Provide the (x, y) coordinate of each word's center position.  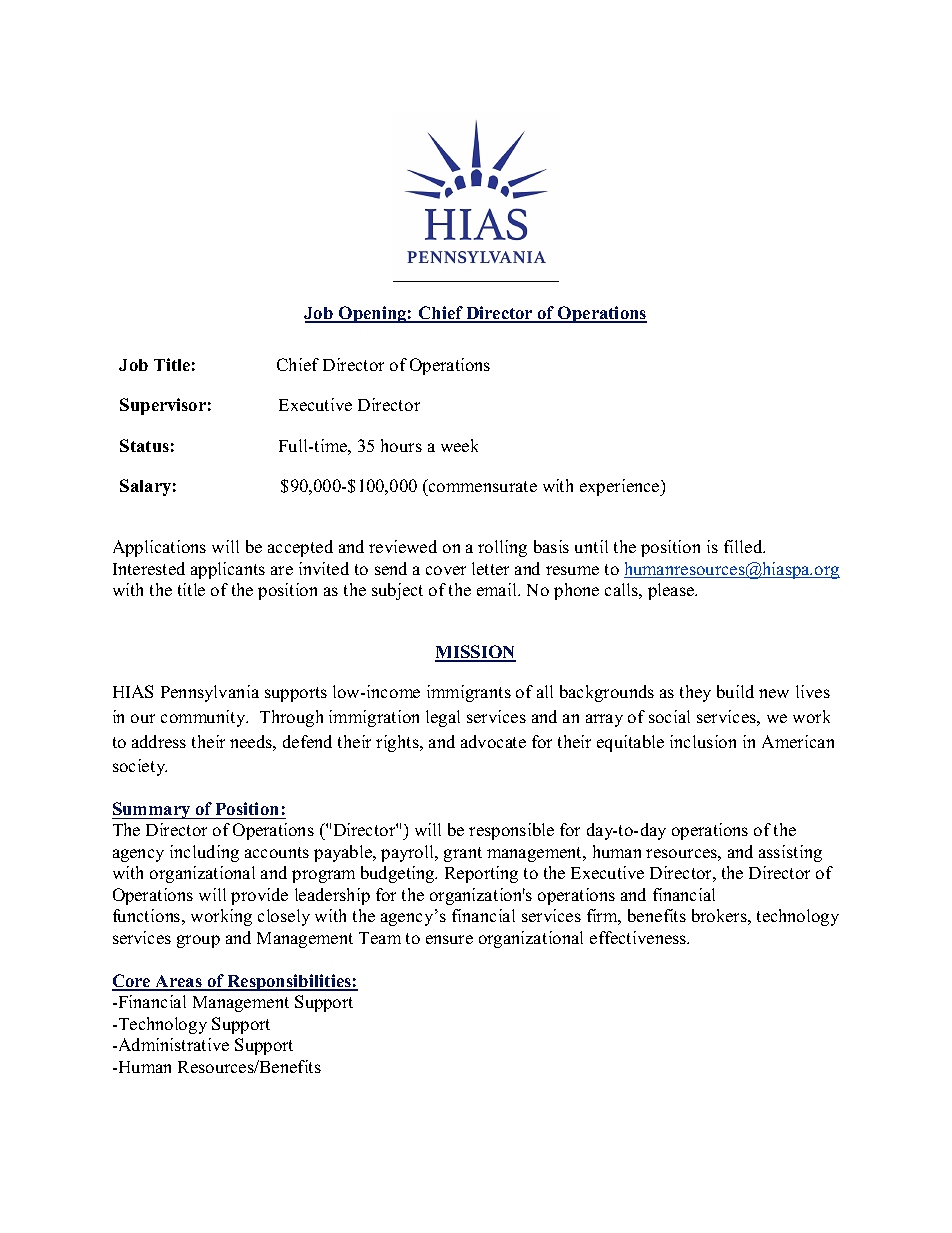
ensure (449, 939)
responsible (511, 831)
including (204, 853)
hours (401, 445)
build (735, 691)
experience (621, 487)
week (459, 445)
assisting (790, 853)
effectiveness (639, 937)
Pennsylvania (210, 693)
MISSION (475, 653)
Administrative (172, 1044)
